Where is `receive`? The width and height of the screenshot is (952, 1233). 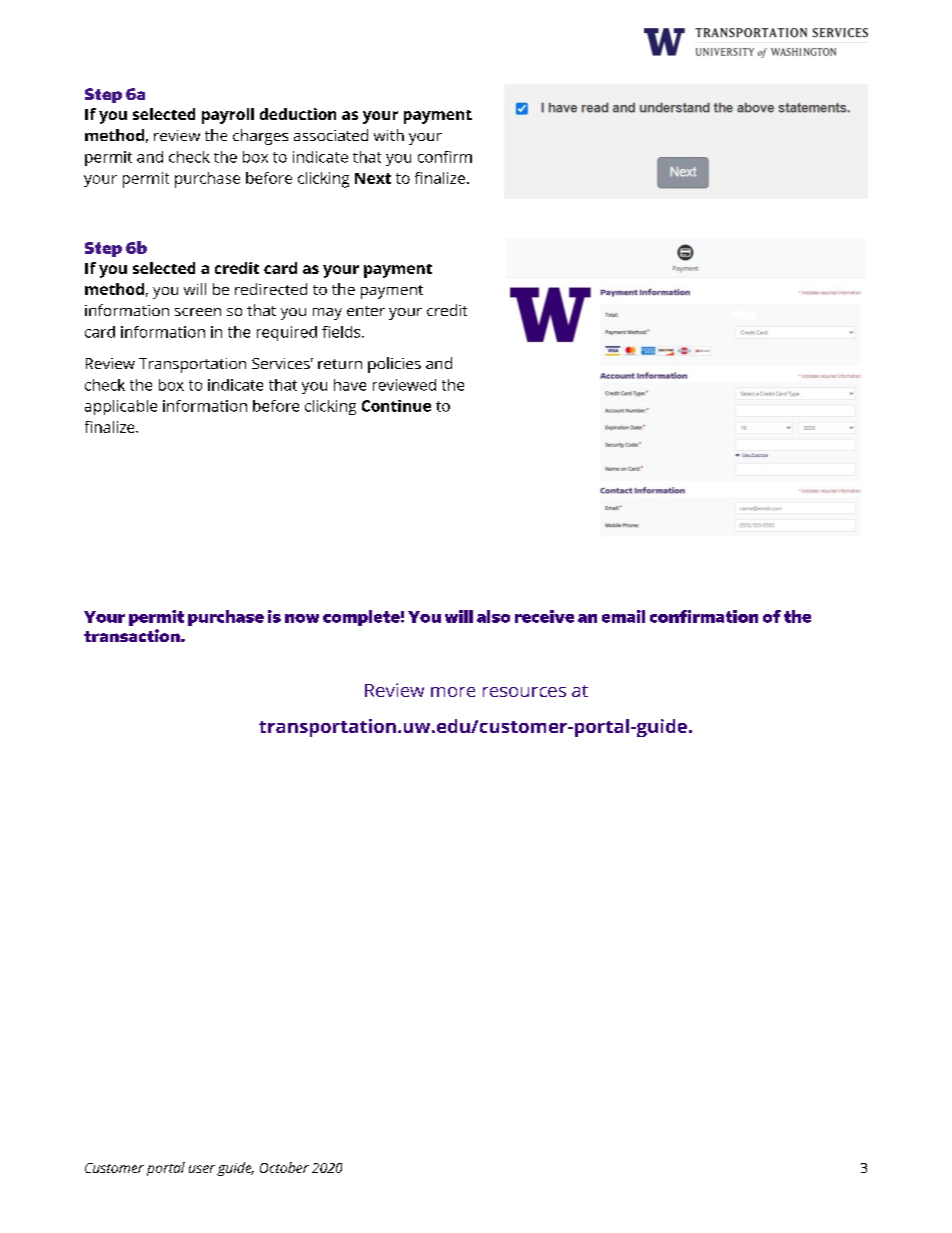
receive is located at coordinates (544, 616).
